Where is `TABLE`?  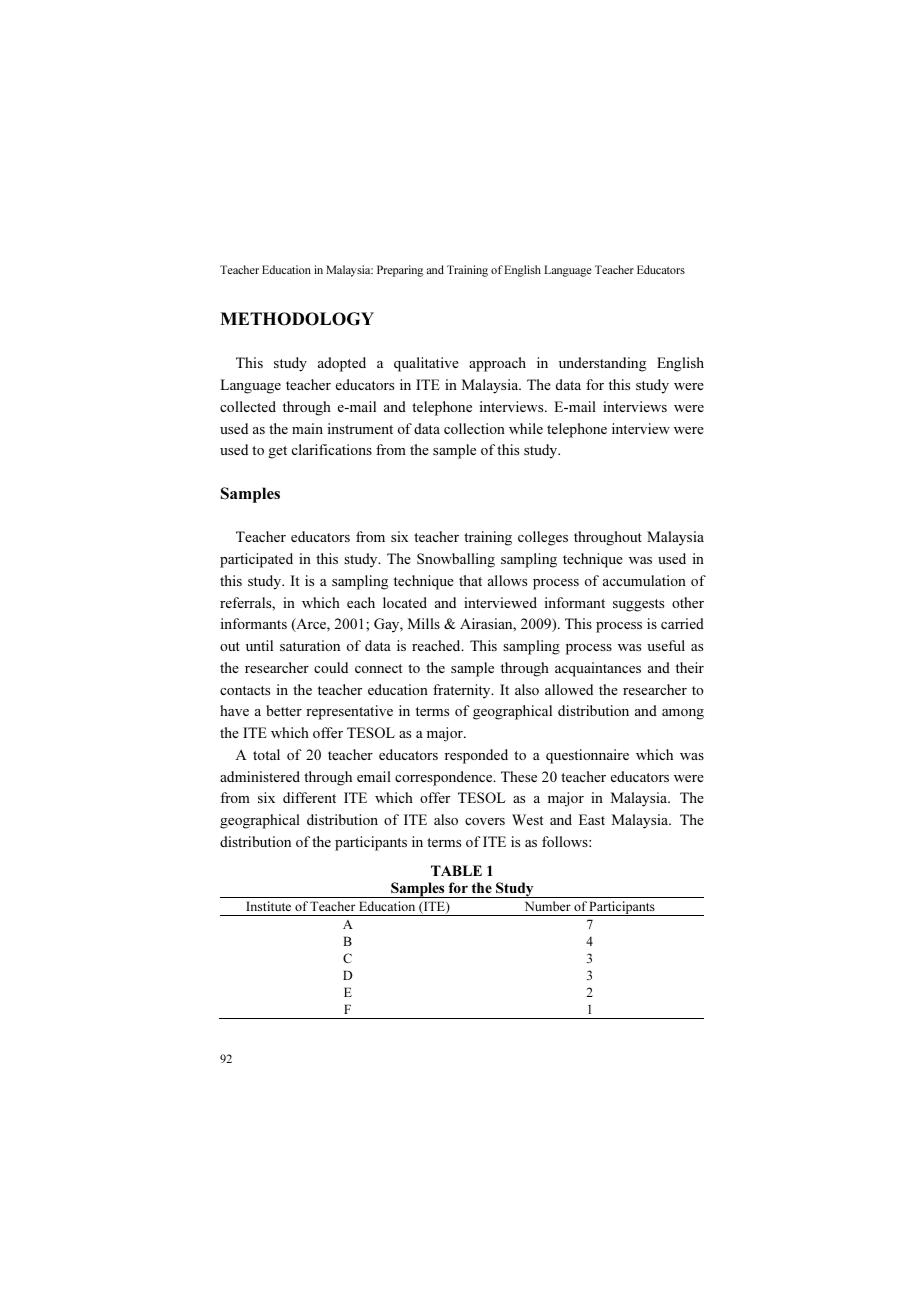
TABLE is located at coordinates (456, 870).
